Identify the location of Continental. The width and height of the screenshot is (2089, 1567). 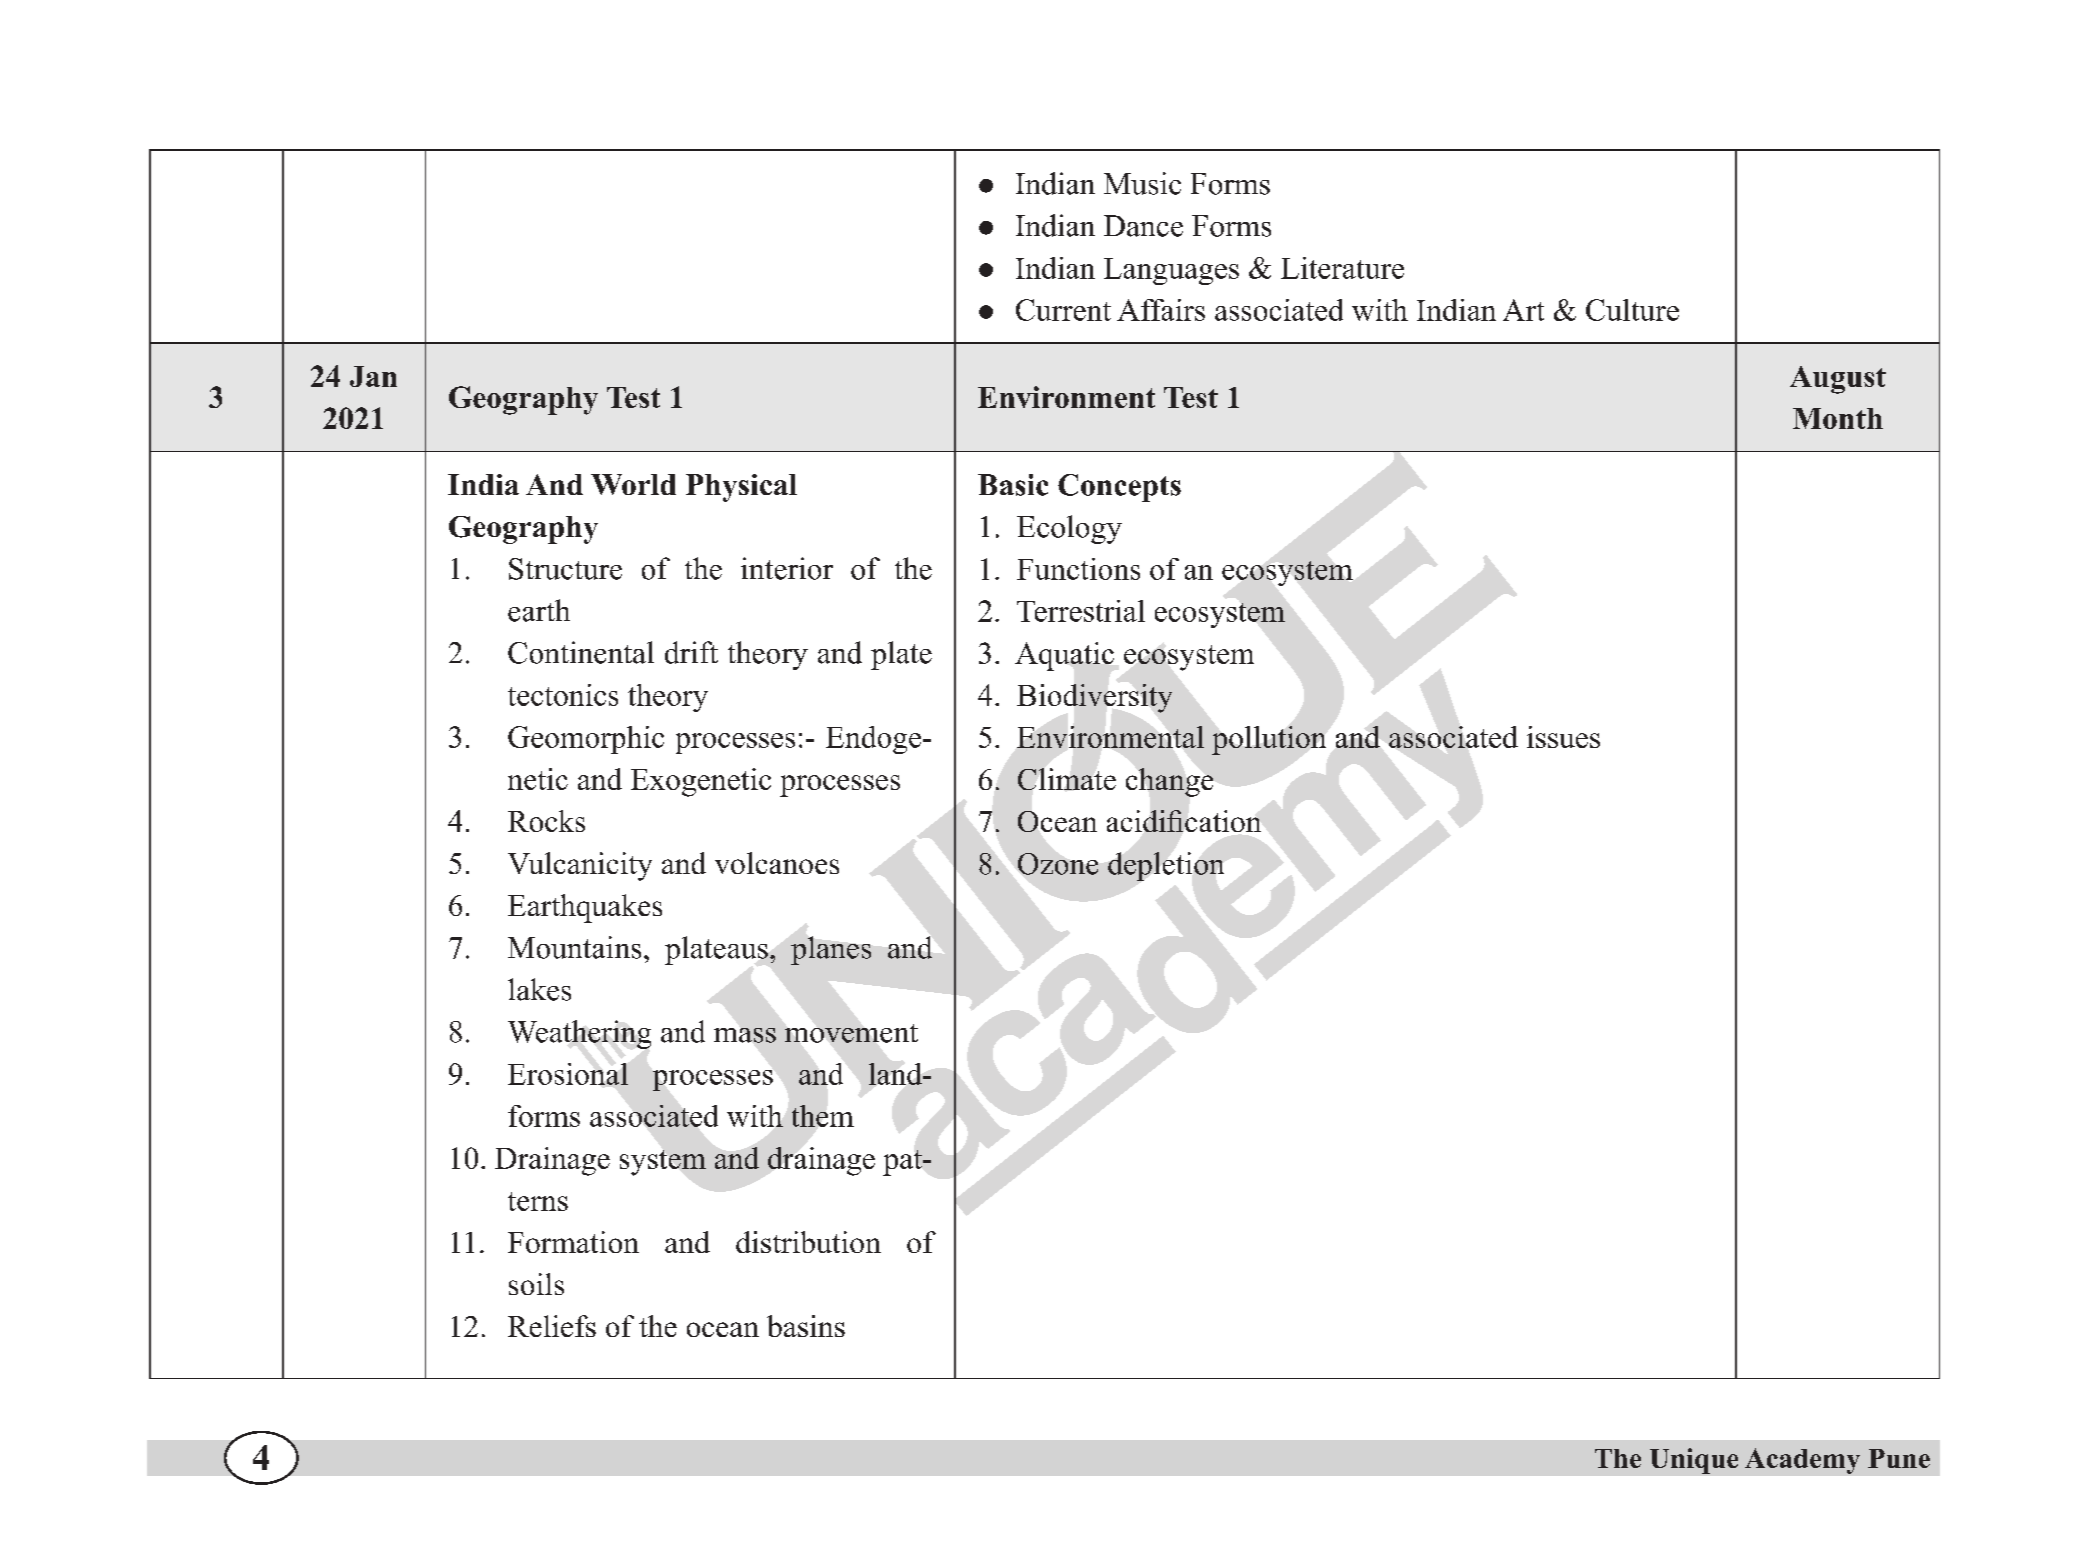
(581, 652).
